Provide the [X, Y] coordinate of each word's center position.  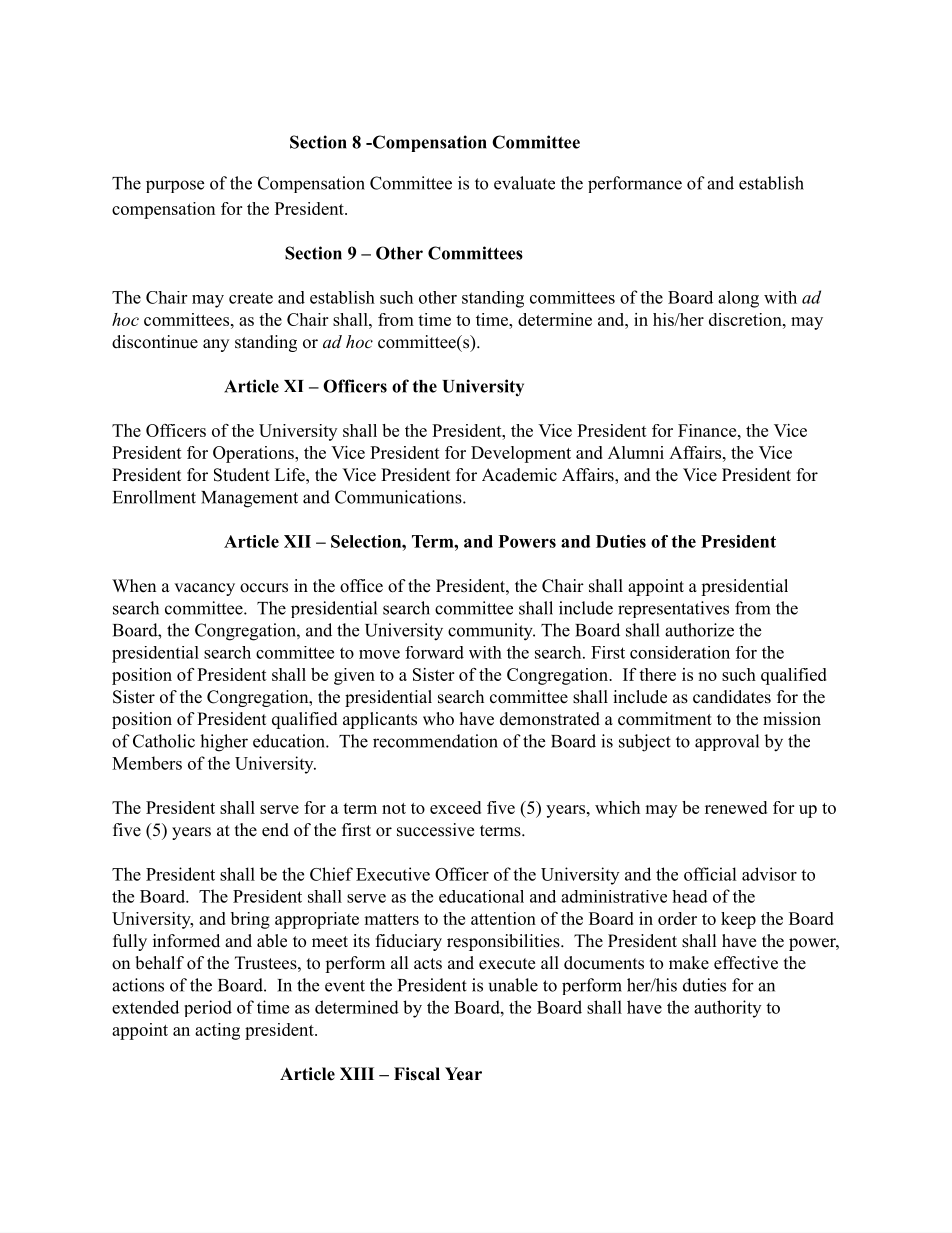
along [738, 299]
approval [727, 742]
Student [242, 475]
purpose [175, 186]
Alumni [636, 452]
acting [217, 1031]
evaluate [524, 183]
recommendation [435, 741]
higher [224, 743]
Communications [399, 497]
